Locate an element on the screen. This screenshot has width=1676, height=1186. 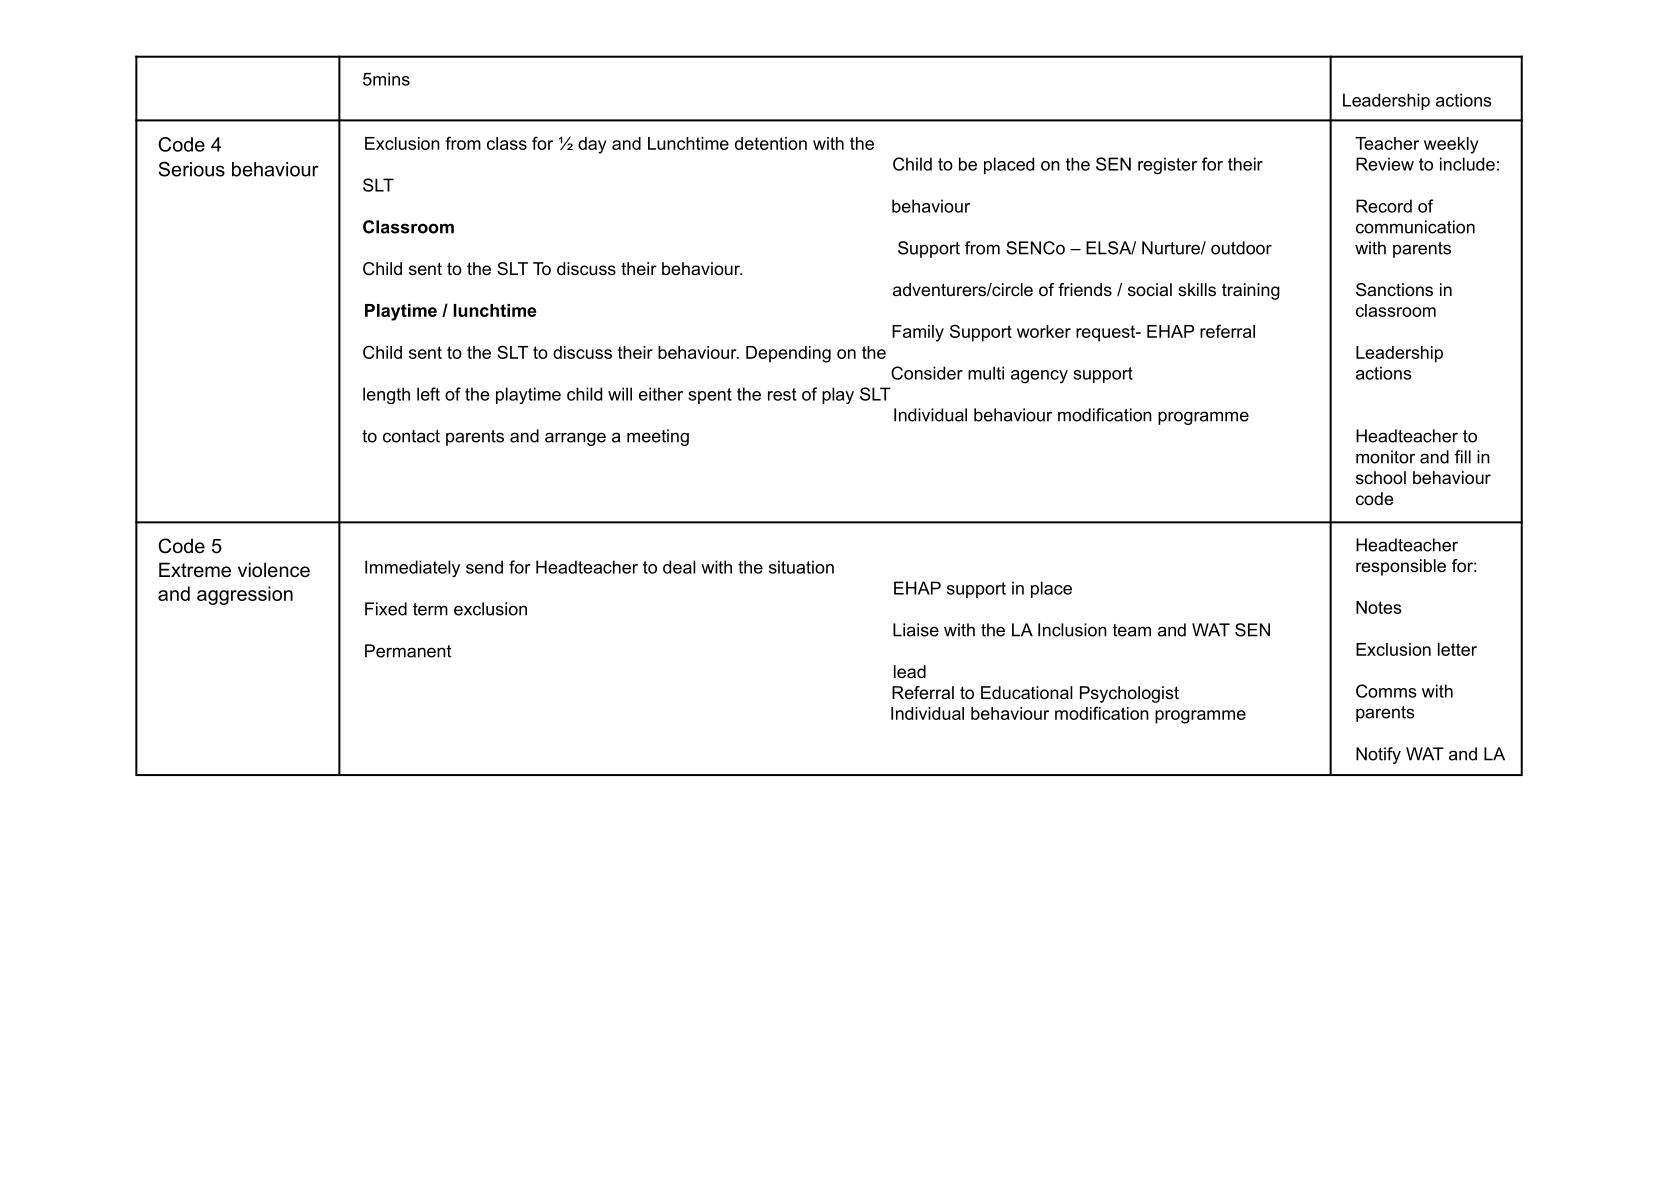
Educational is located at coordinates (1027, 692).
